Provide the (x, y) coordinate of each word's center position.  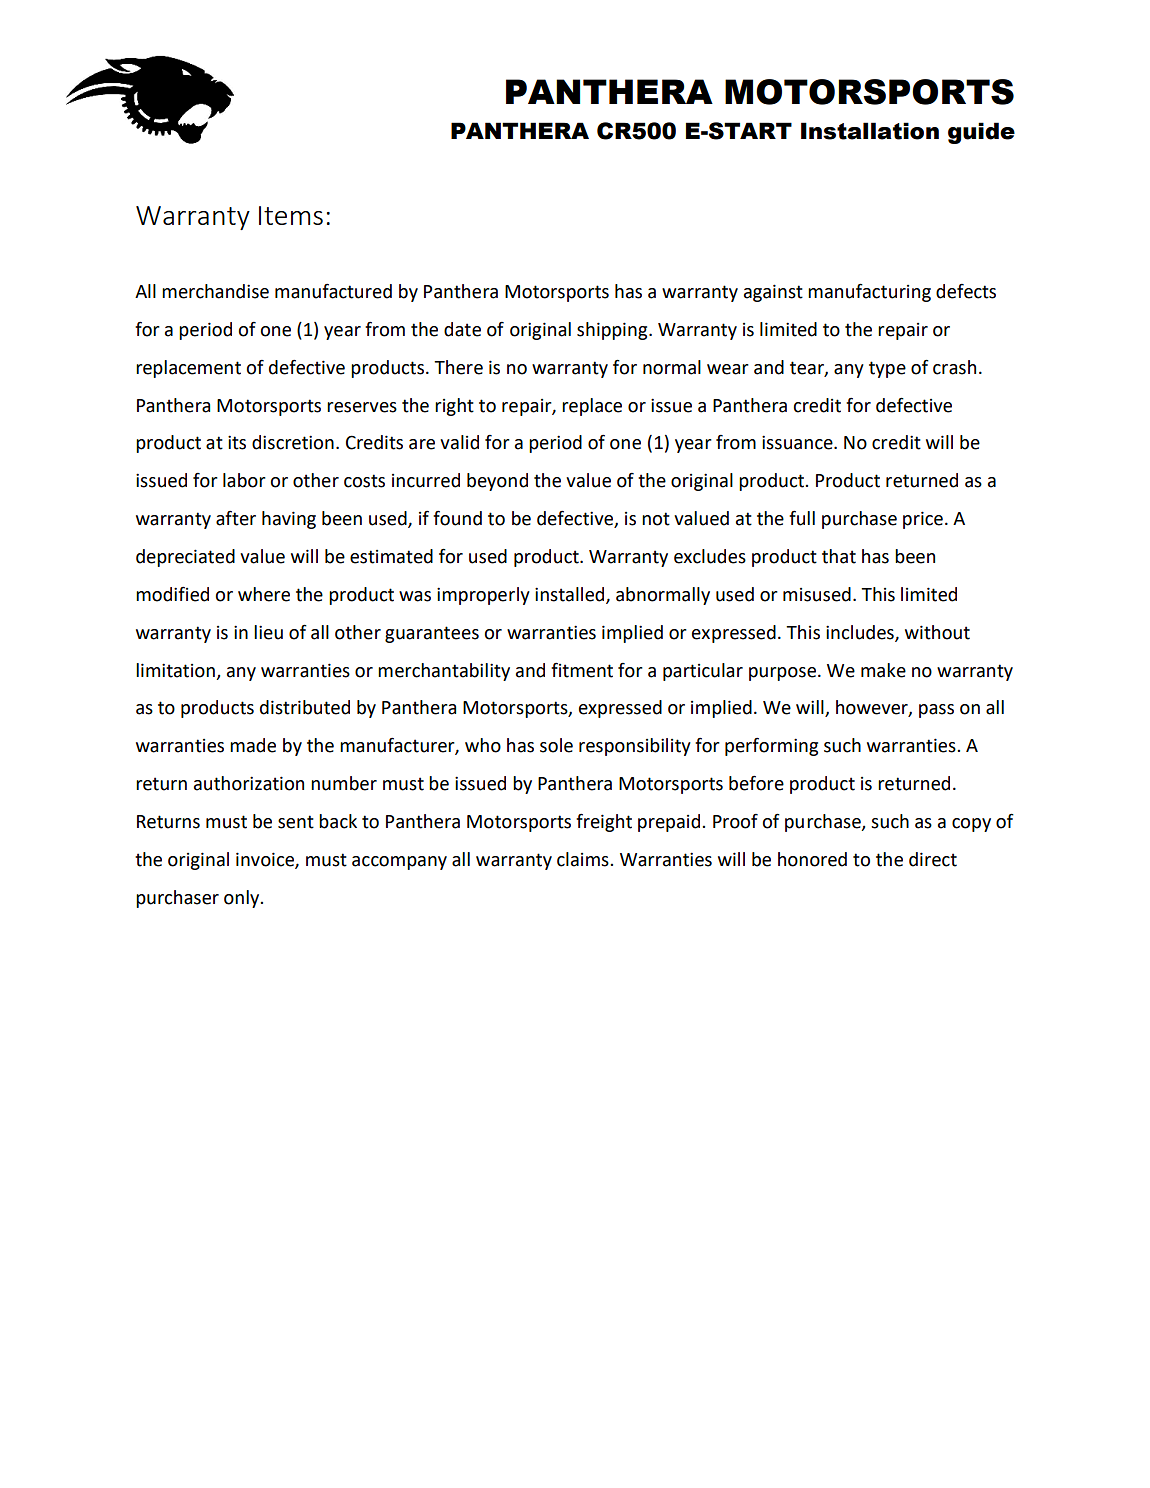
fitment (582, 670)
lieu (268, 632)
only (243, 899)
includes (861, 633)
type (887, 369)
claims (584, 859)
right (454, 407)
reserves (362, 407)
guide (981, 133)
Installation (870, 131)
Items (291, 215)
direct (933, 859)
